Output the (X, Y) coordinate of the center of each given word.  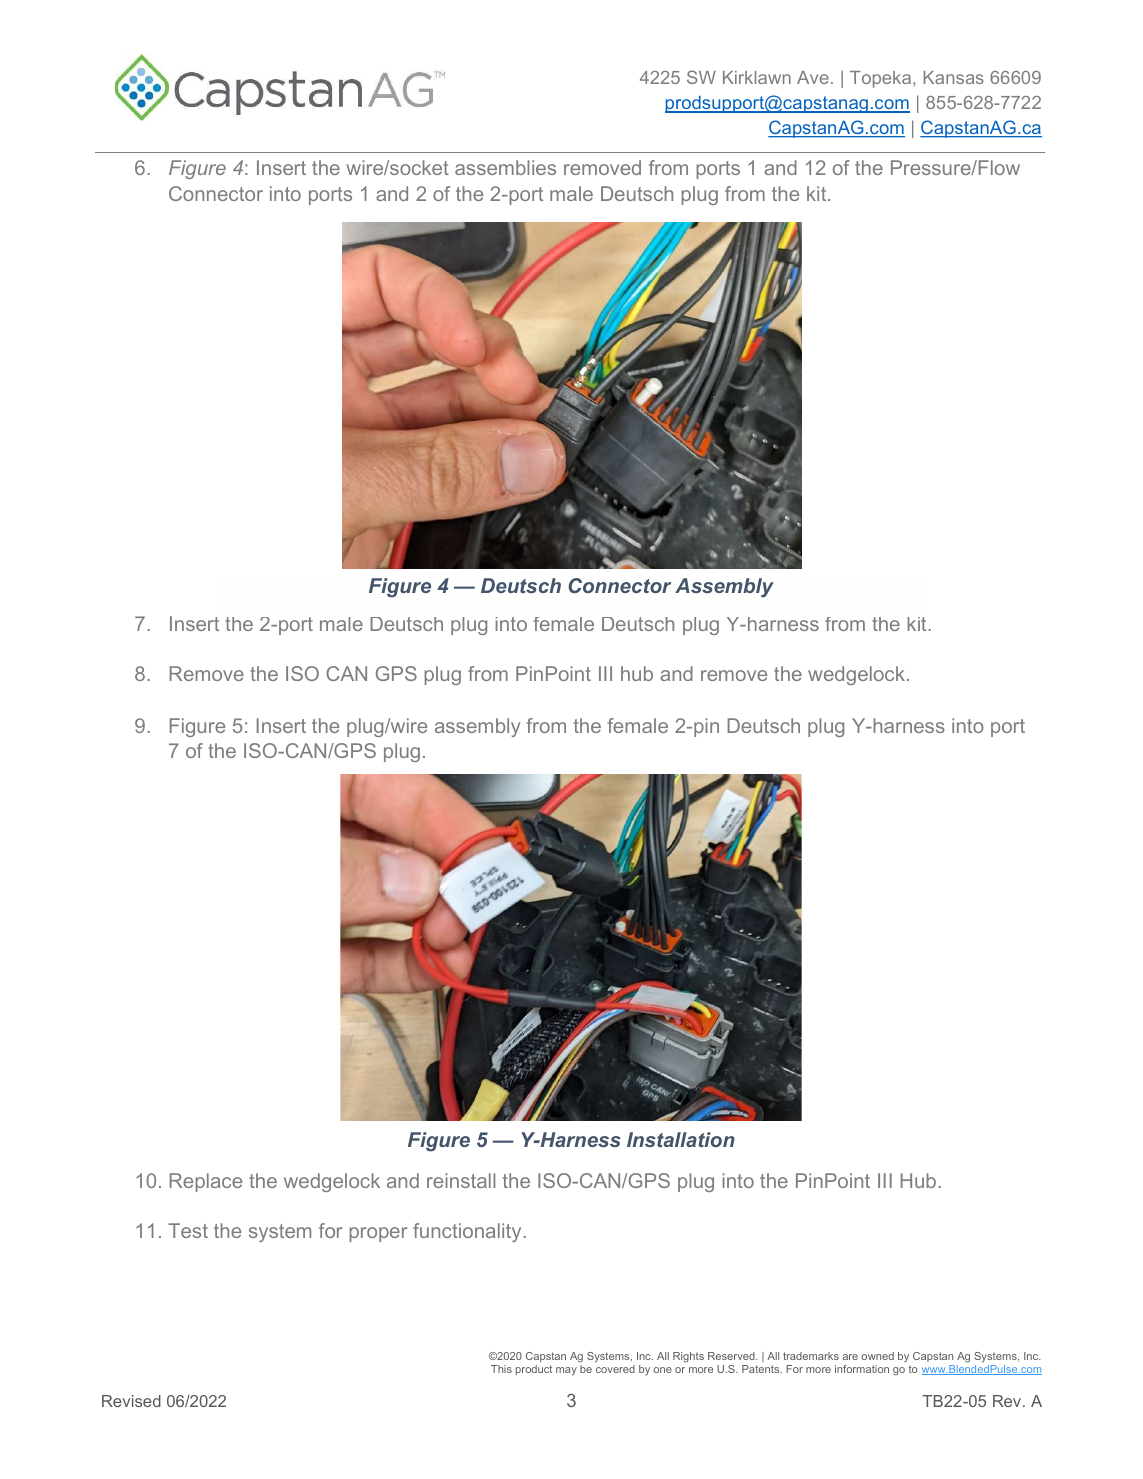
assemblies (505, 167)
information (862, 1369)
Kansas (953, 77)
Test (188, 1230)
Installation (681, 1139)
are (850, 1357)
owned (877, 1356)
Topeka (882, 79)
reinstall (461, 1180)
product (534, 1370)
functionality (467, 1232)
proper (378, 1234)
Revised (131, 1401)
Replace (206, 1182)
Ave (813, 77)
